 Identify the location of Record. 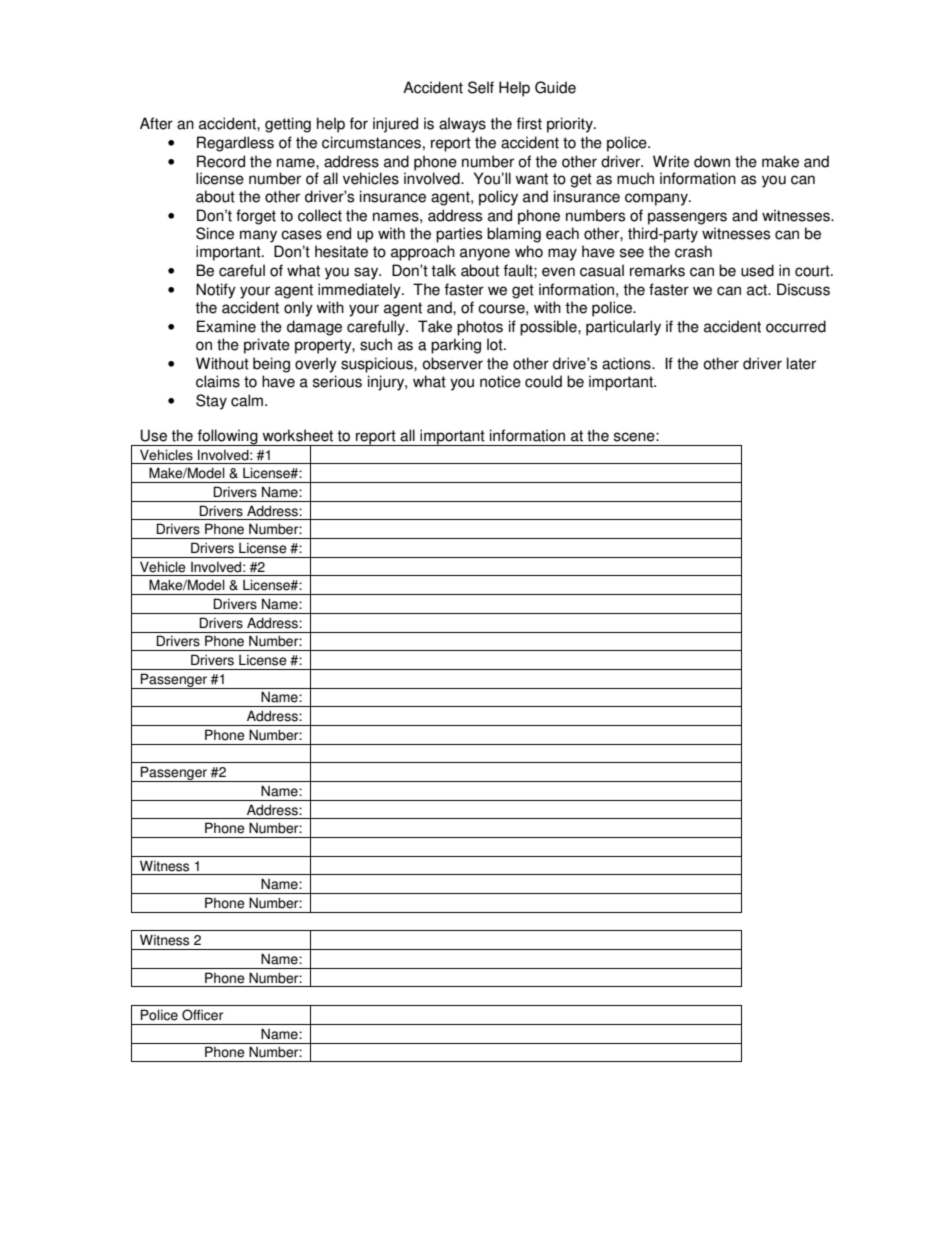
(221, 161).
